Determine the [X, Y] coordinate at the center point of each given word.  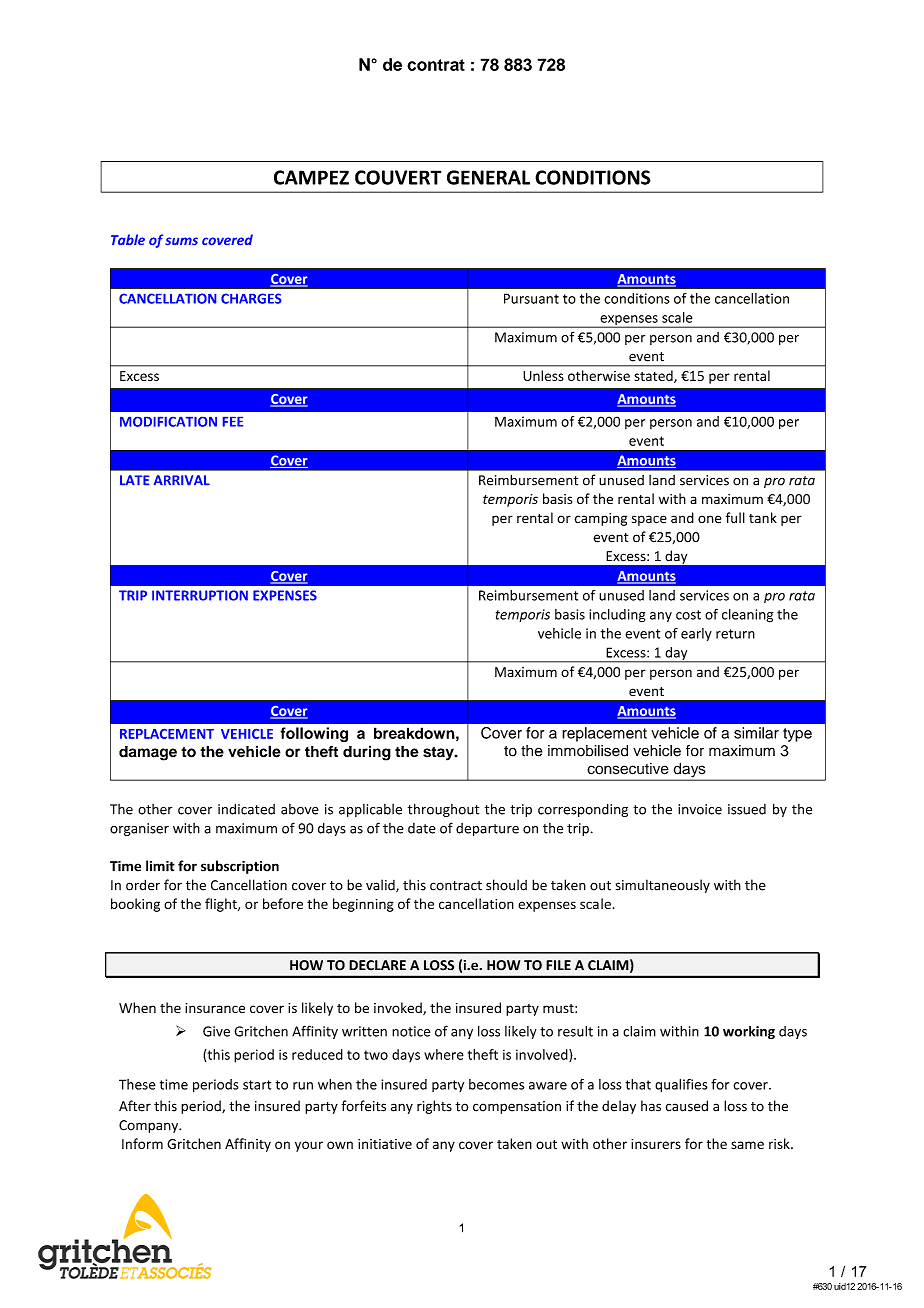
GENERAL [488, 177]
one [710, 519]
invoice [700, 809]
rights [434, 1107]
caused [686, 1106]
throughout [443, 810]
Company [150, 1126]
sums [181, 241]
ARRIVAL [182, 480]
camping [600, 519]
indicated [246, 809]
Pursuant [531, 298]
